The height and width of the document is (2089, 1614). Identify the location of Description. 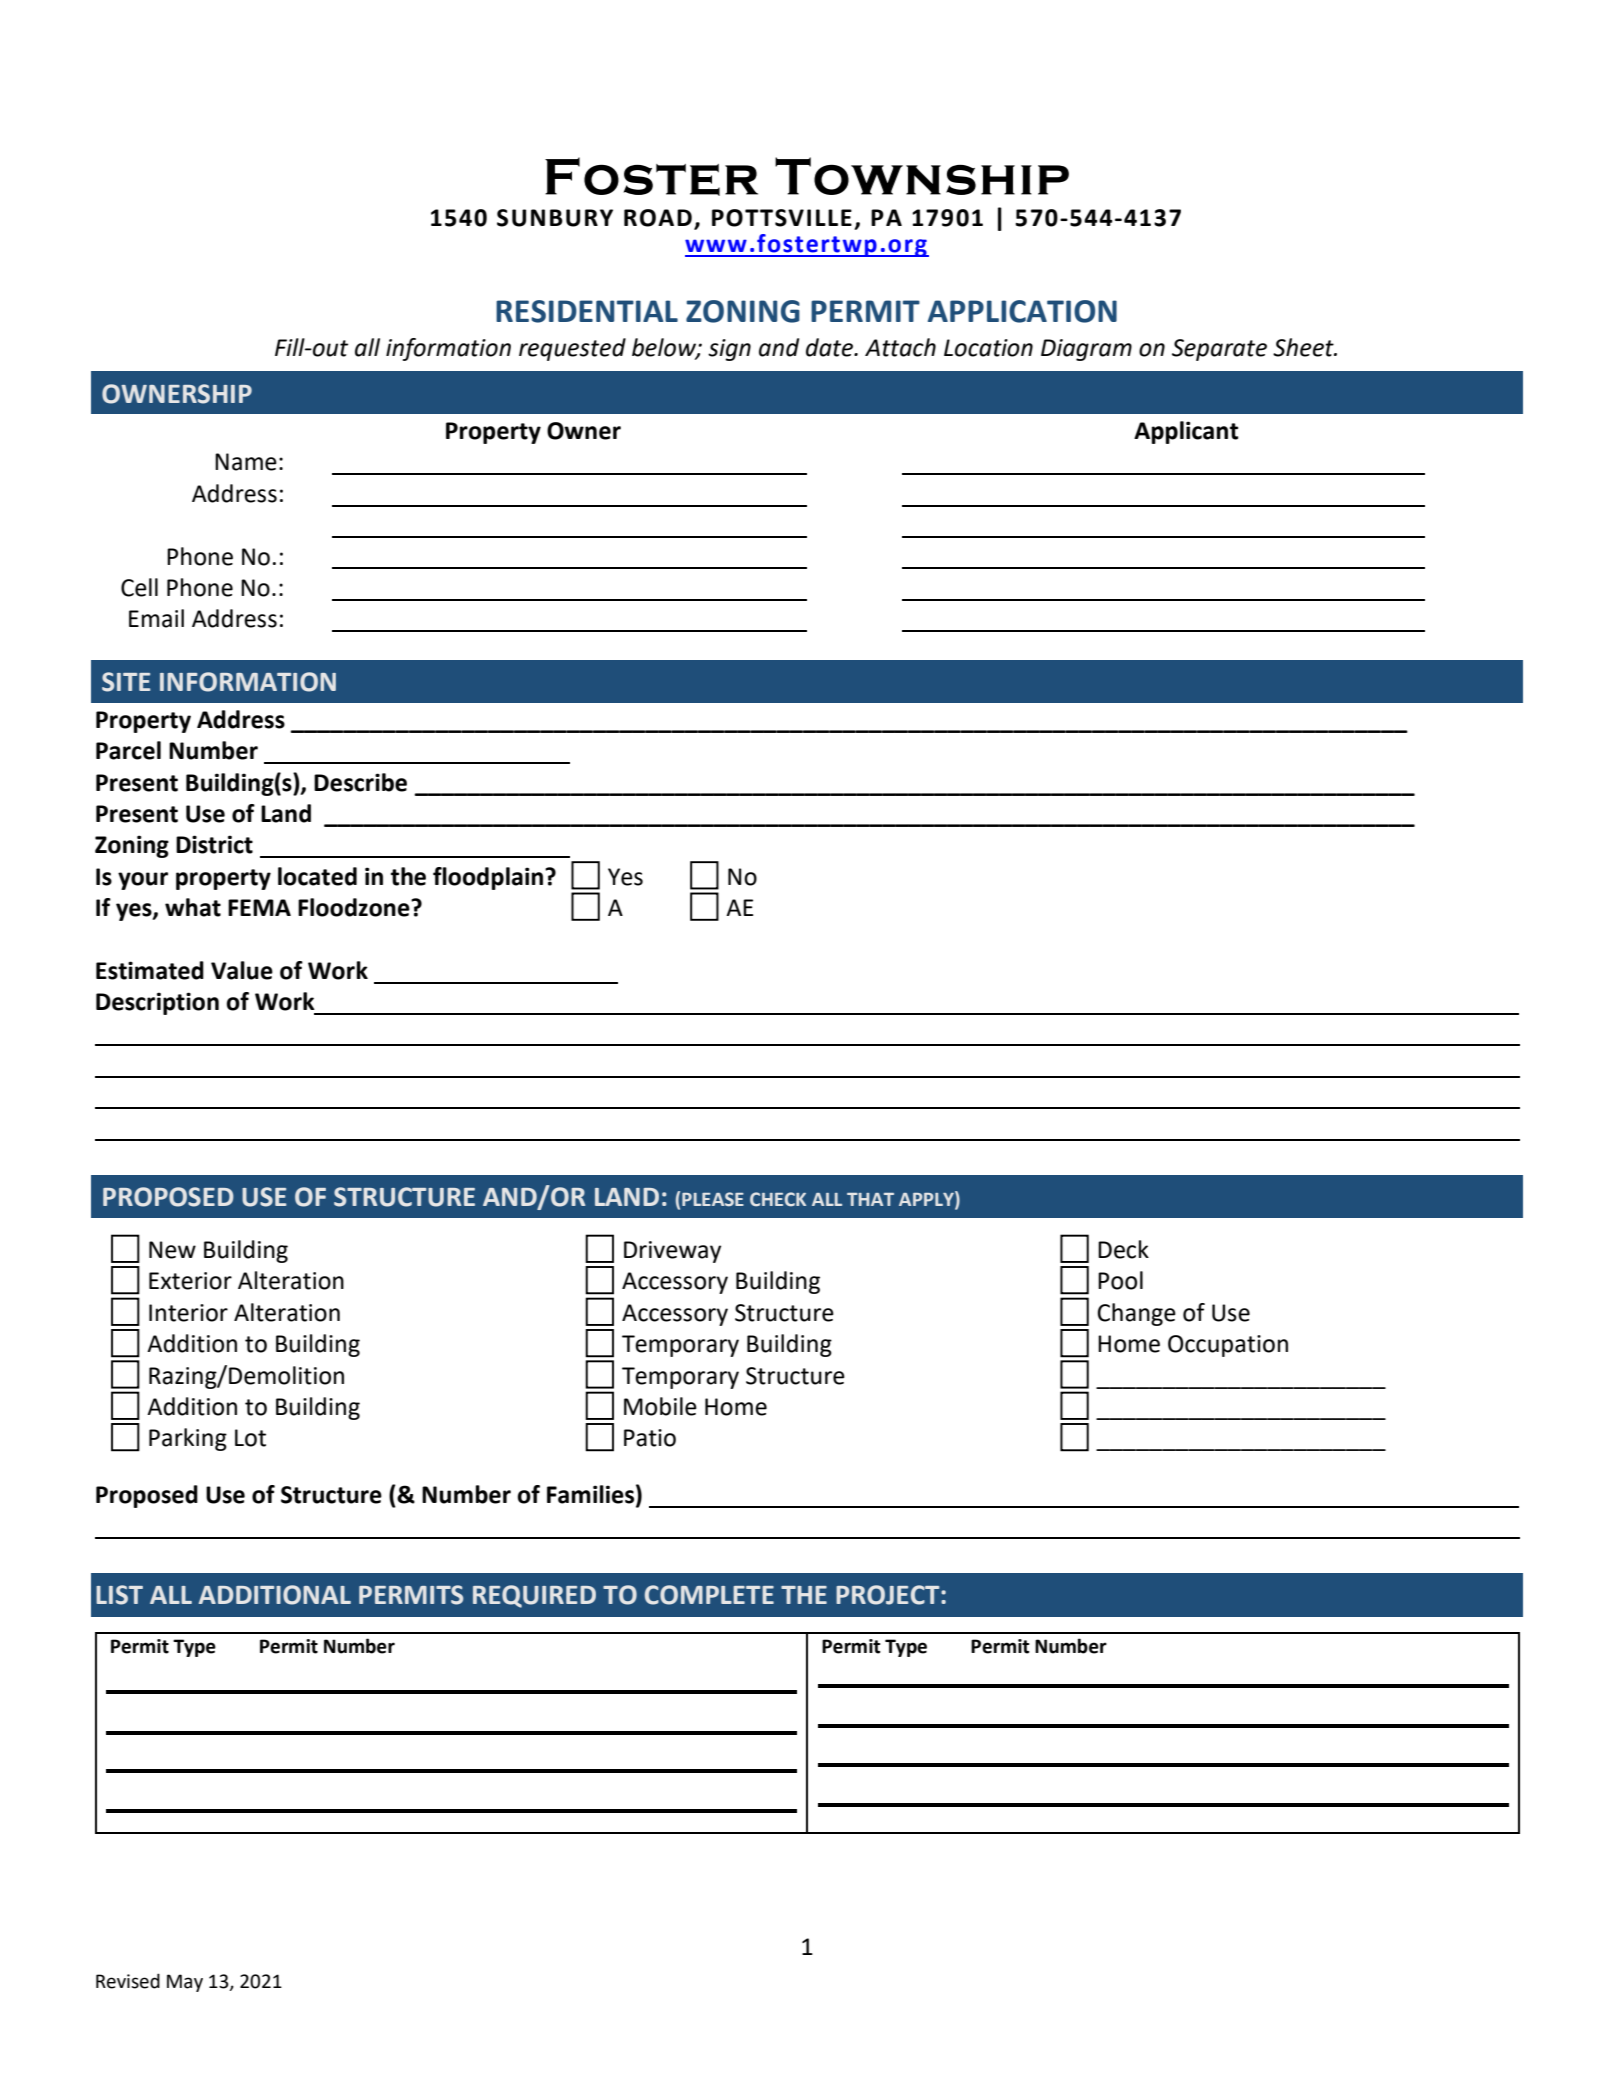
(157, 1003).
